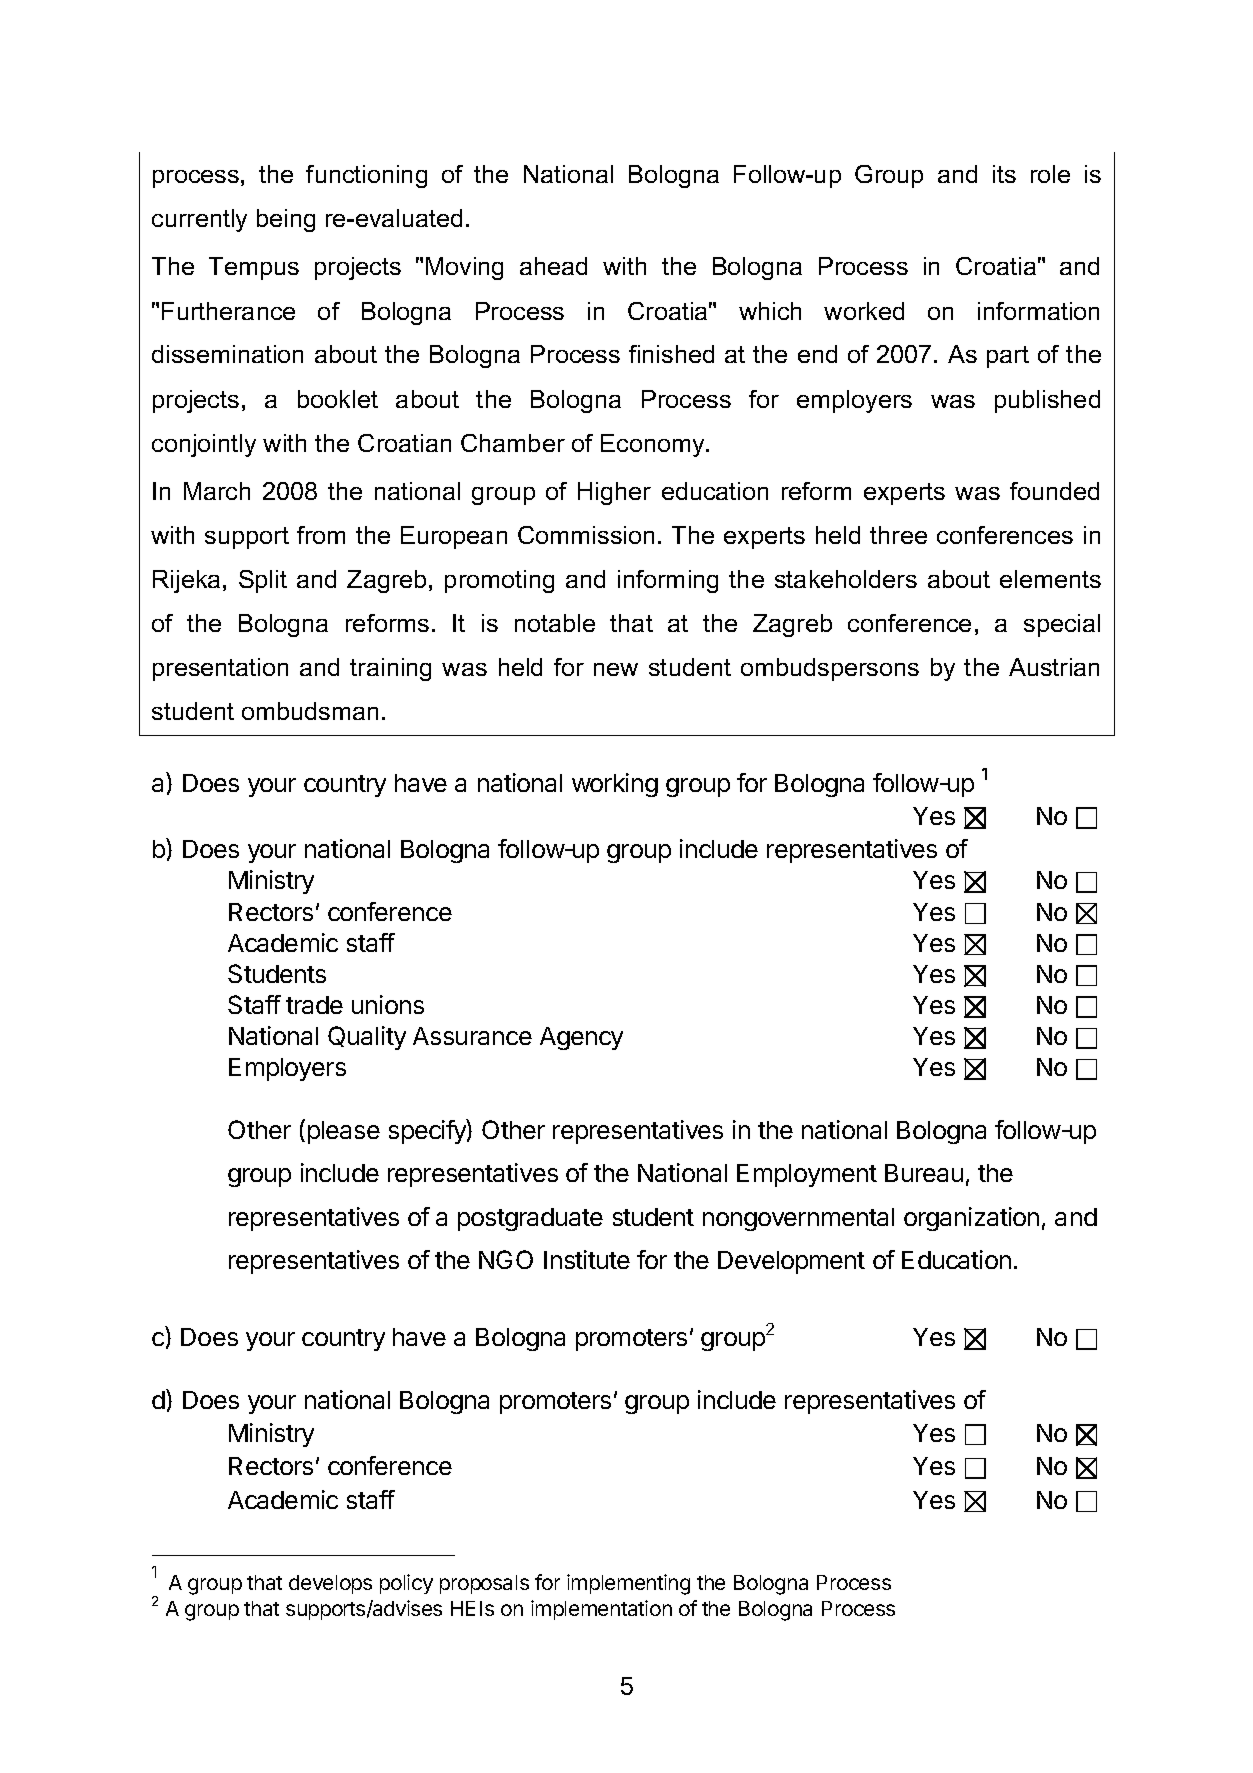 Image resolution: width=1253 pixels, height=1773 pixels. I want to click on trade, so click(314, 1005).
